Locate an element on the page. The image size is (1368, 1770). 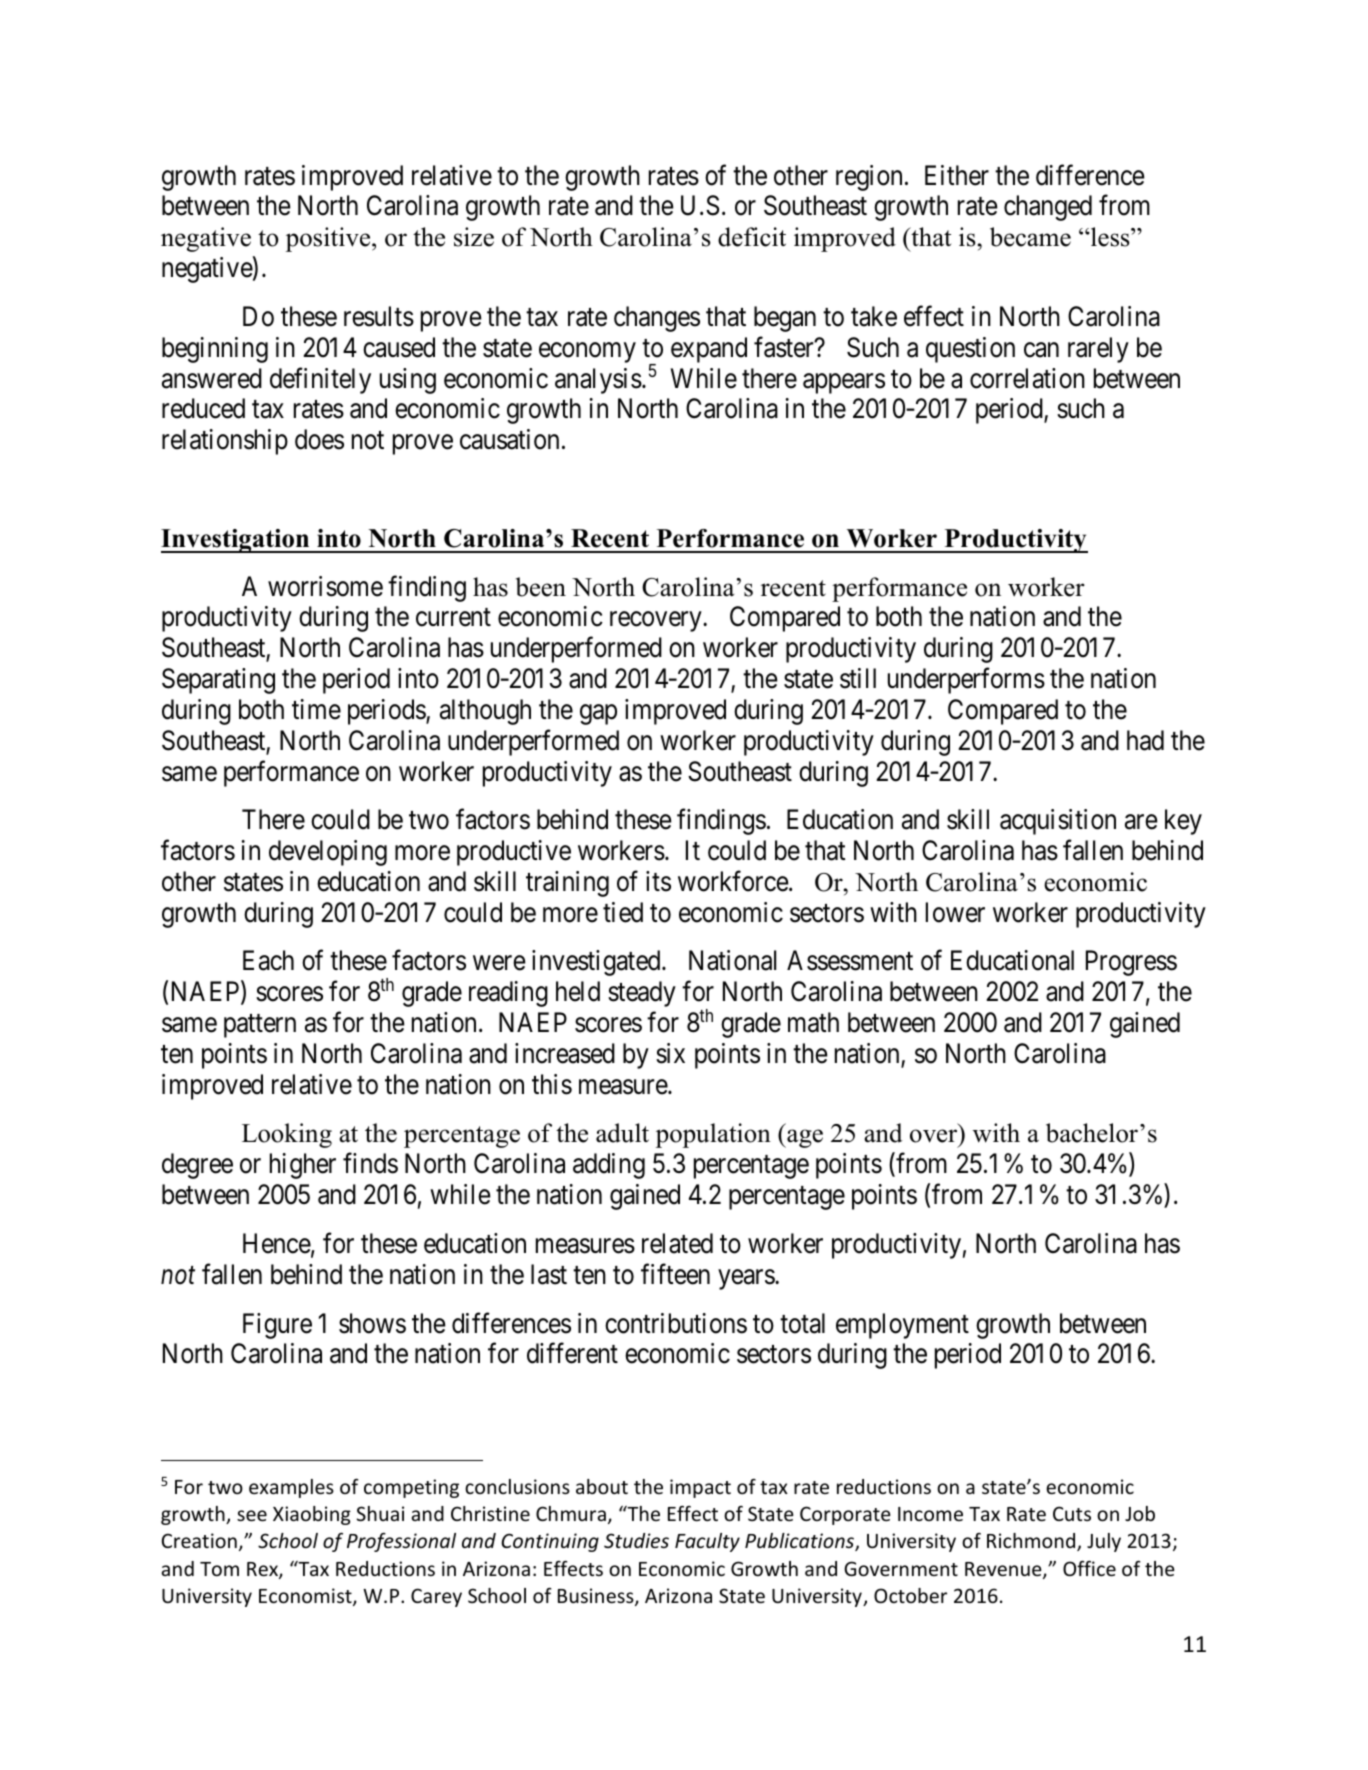
Figure is located at coordinates (277, 1326).
